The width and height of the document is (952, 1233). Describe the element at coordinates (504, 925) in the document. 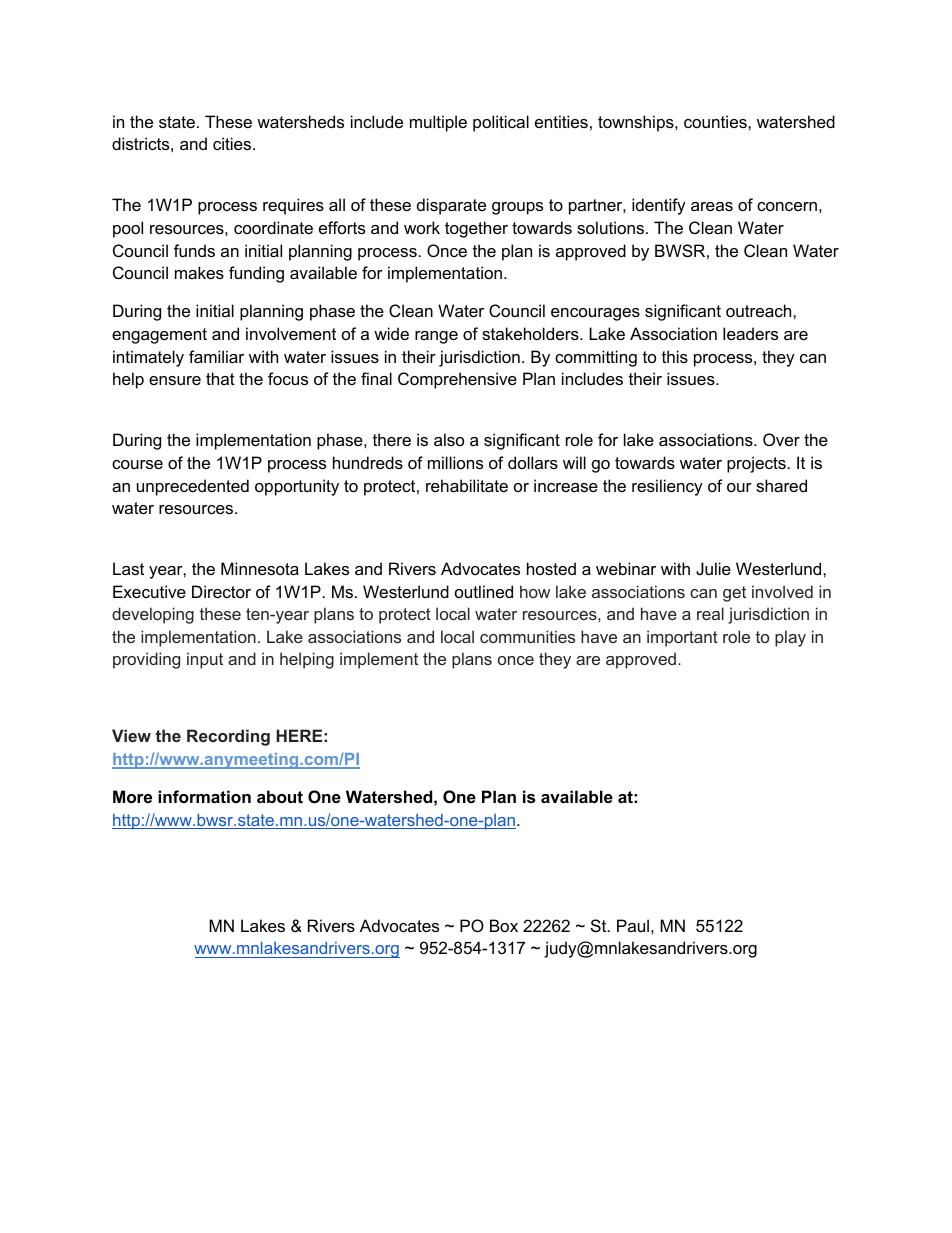

I see `Box` at that location.
